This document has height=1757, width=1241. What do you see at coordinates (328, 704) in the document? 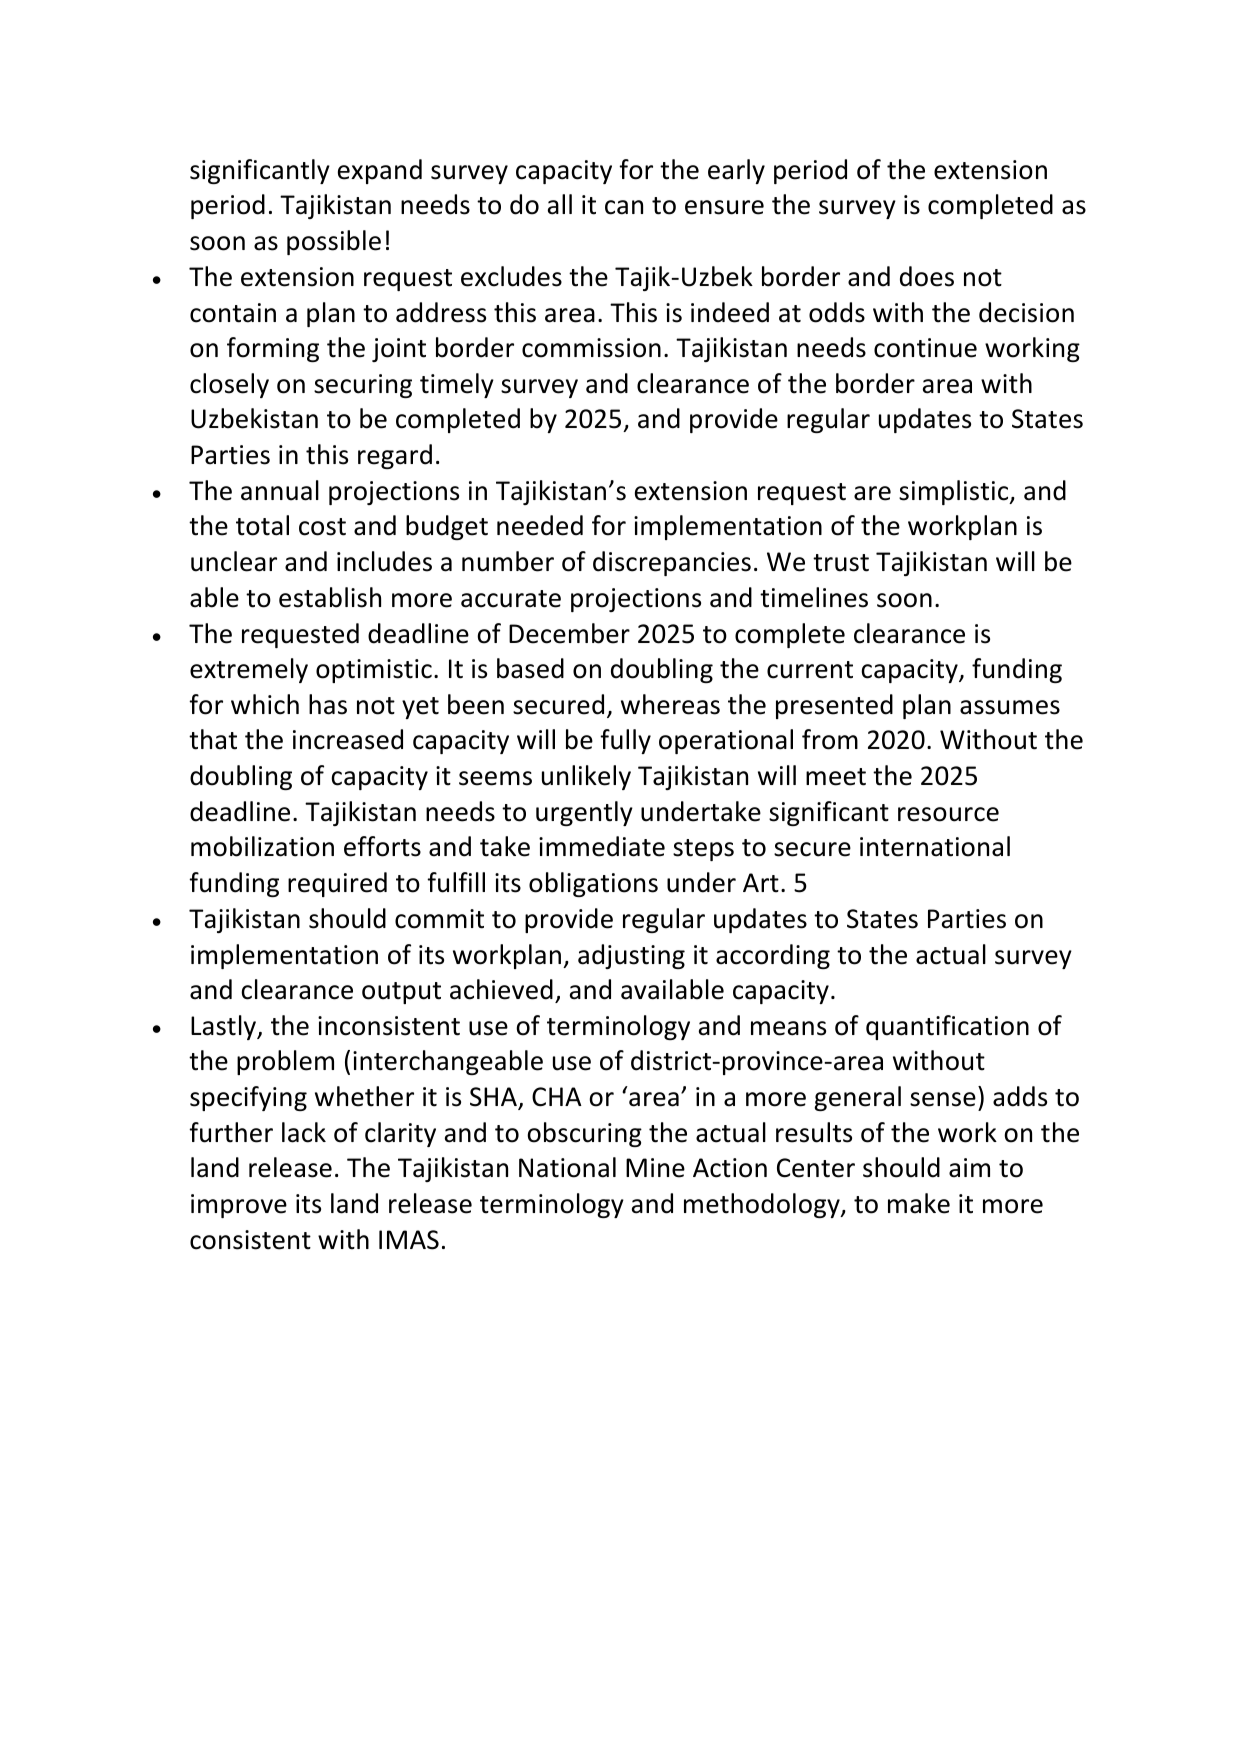
I see `has` at bounding box center [328, 704].
